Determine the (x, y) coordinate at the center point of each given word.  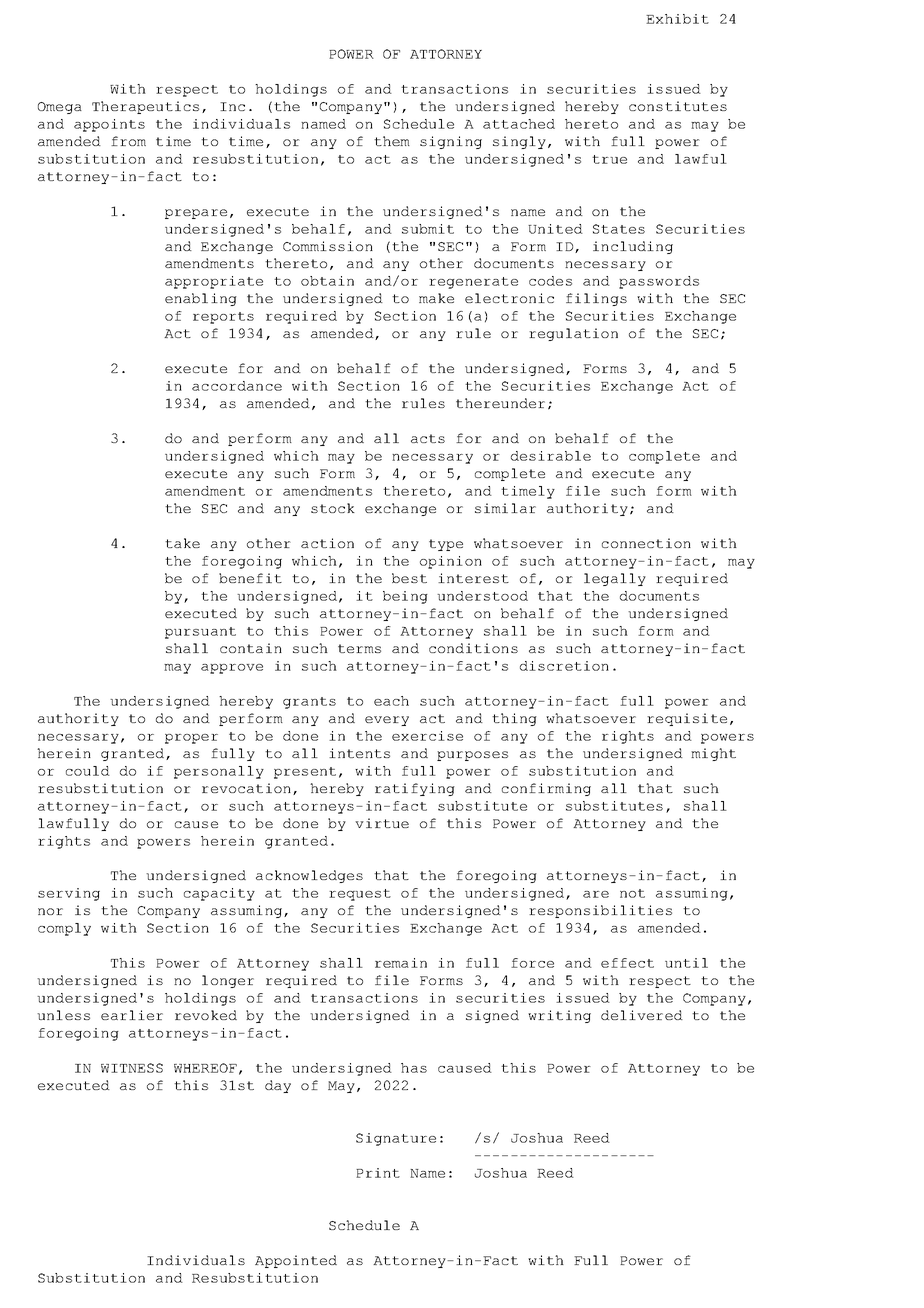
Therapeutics (145, 107)
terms (359, 648)
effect (627, 963)
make (436, 298)
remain (401, 963)
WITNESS (132, 1068)
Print (378, 1173)
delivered (642, 1015)
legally (615, 579)
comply (64, 929)
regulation (573, 334)
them (392, 141)
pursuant (200, 633)
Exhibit (677, 19)
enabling (201, 299)
